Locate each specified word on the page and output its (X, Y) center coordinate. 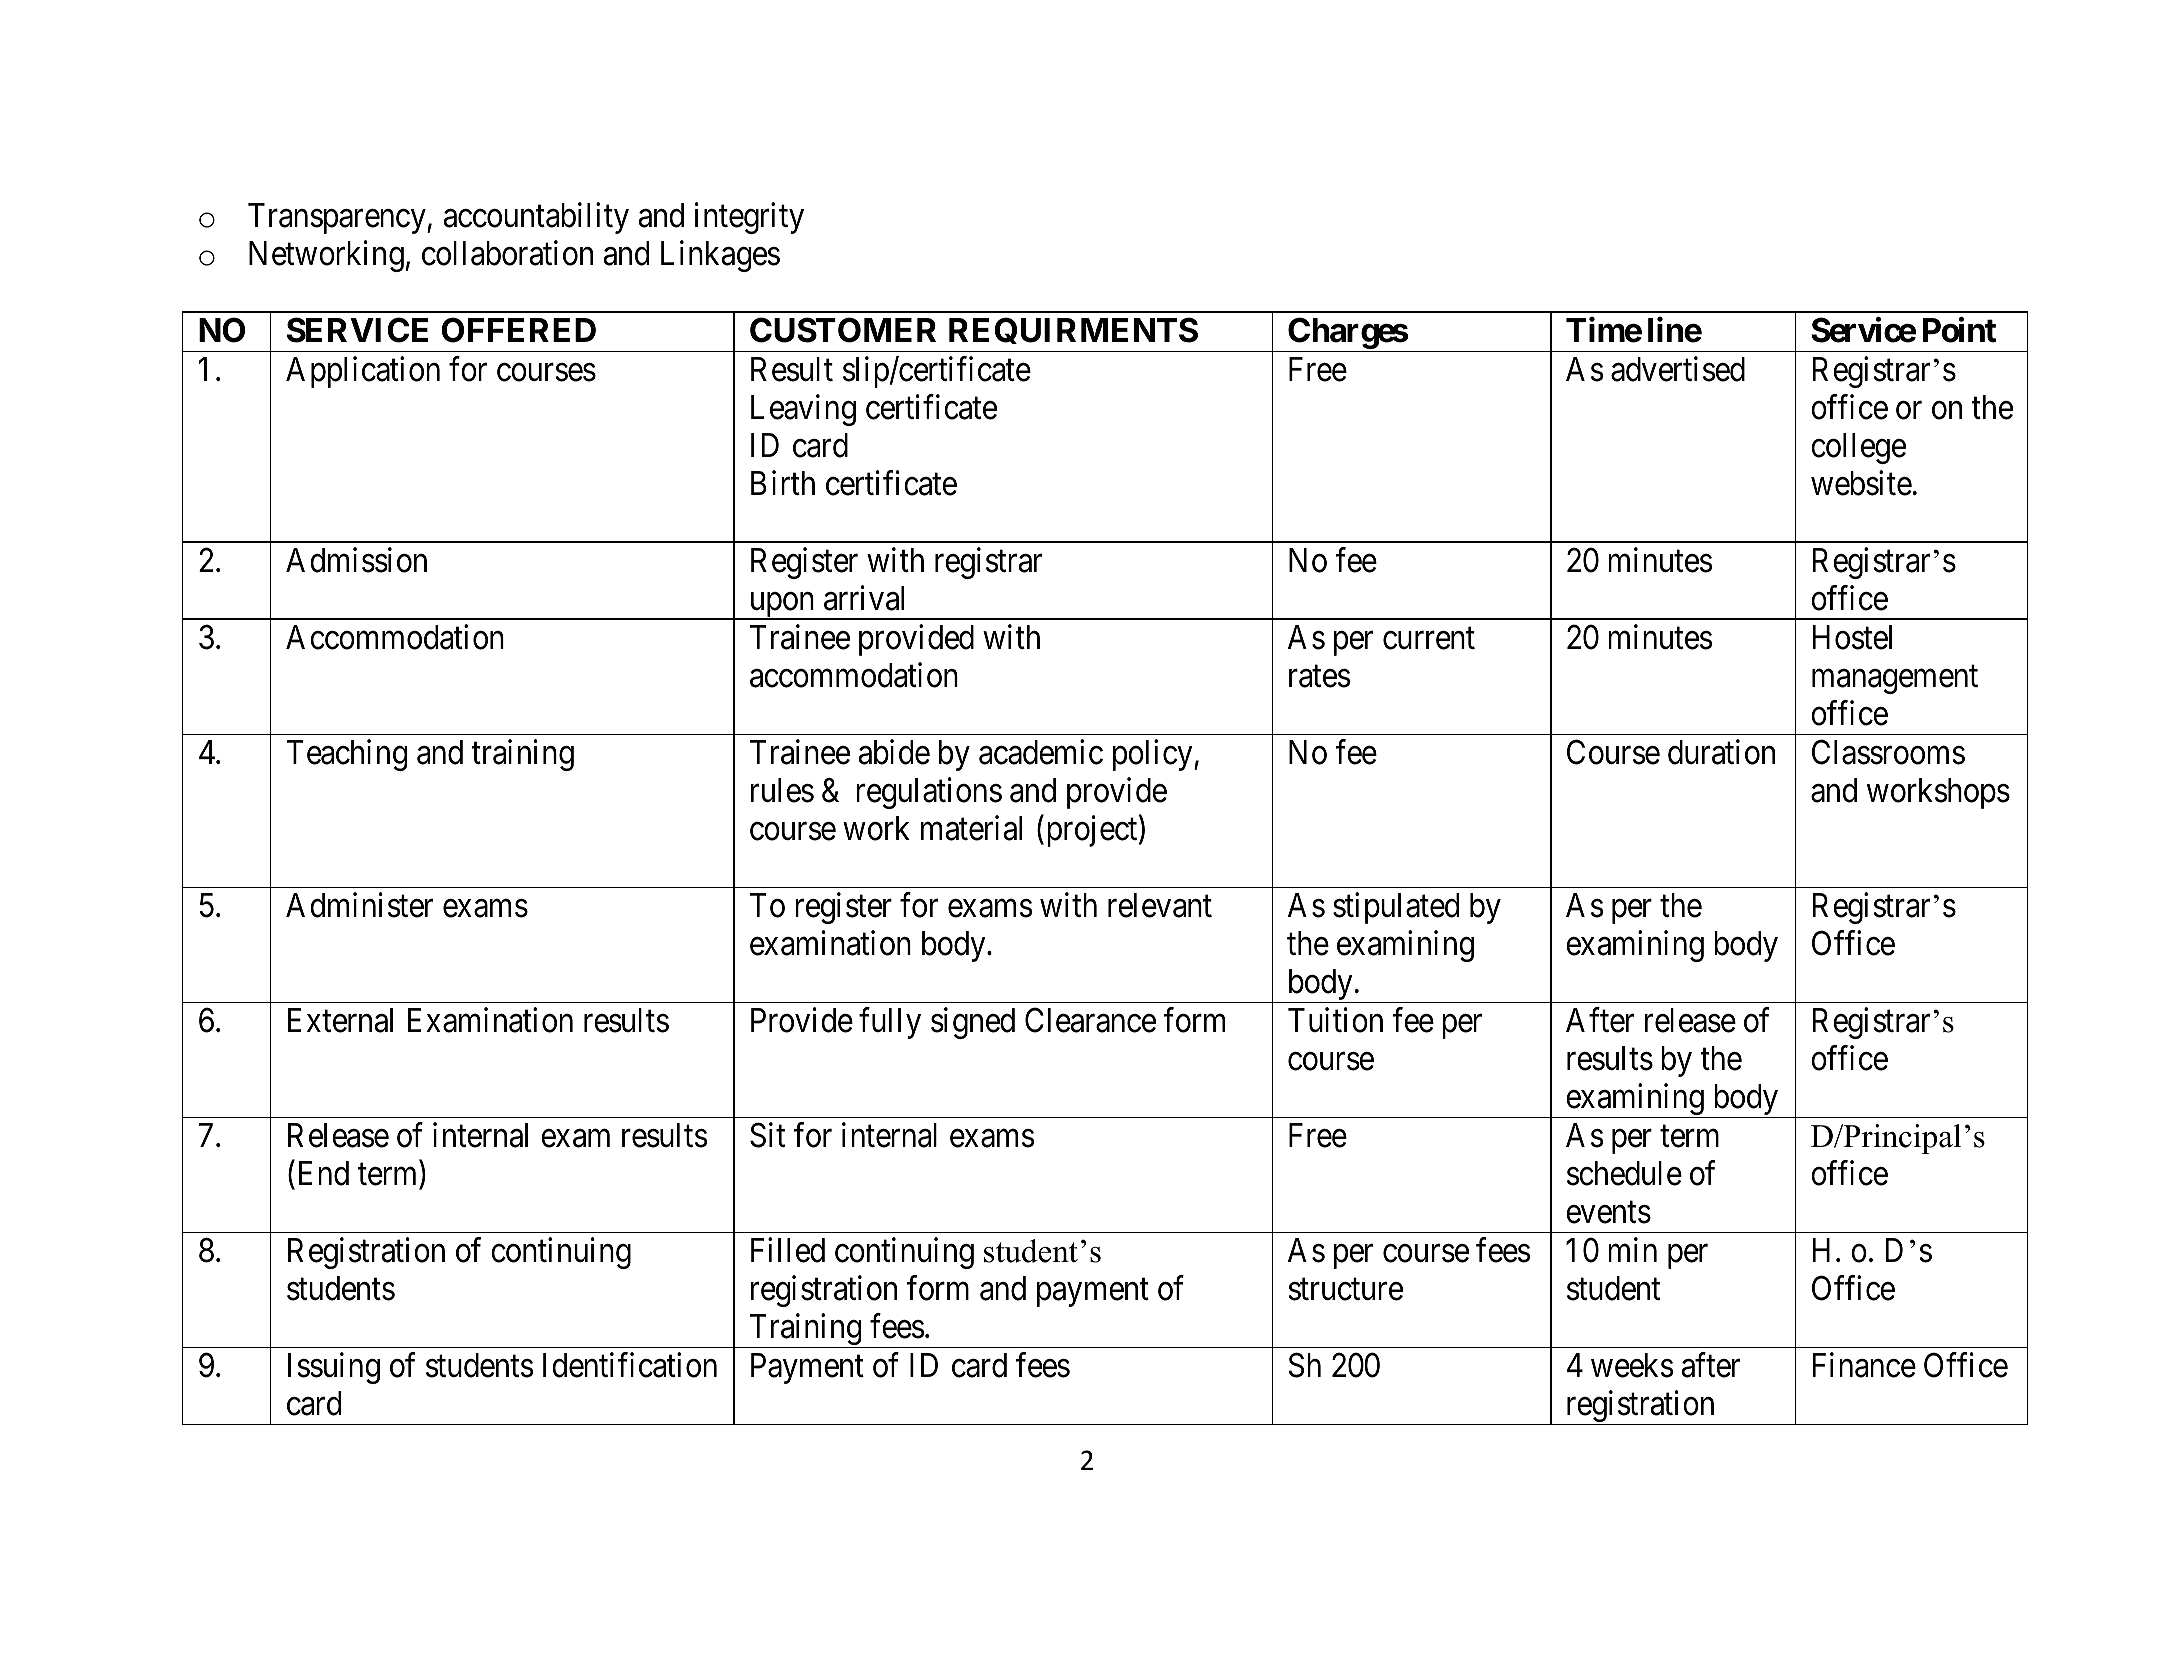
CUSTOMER (843, 330)
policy (1154, 755)
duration (1721, 752)
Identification (630, 1365)
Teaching (347, 755)
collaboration (507, 253)
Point (1959, 330)
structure (1346, 1290)
